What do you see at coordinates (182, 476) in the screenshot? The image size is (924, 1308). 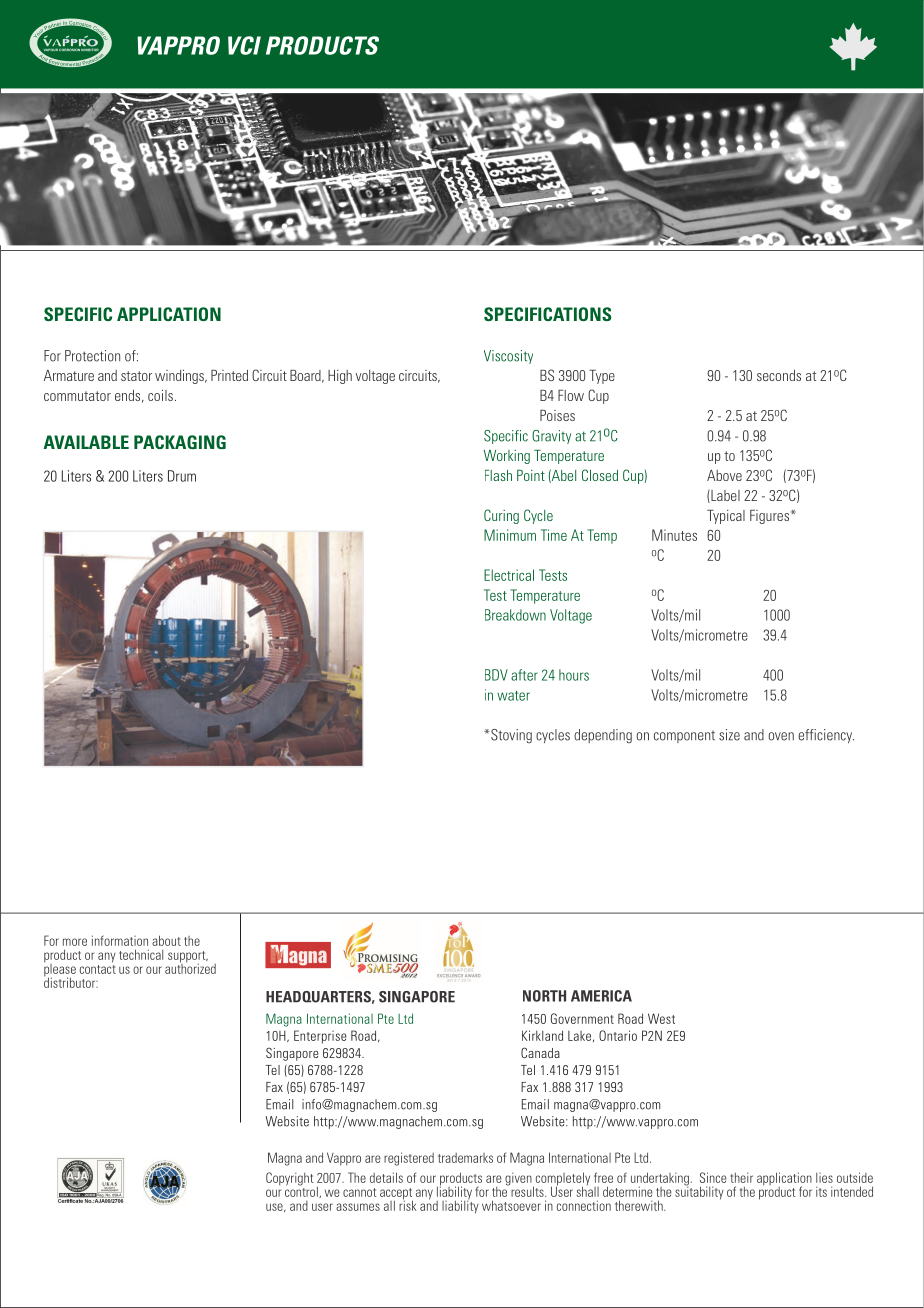 I see `Drum` at bounding box center [182, 476].
